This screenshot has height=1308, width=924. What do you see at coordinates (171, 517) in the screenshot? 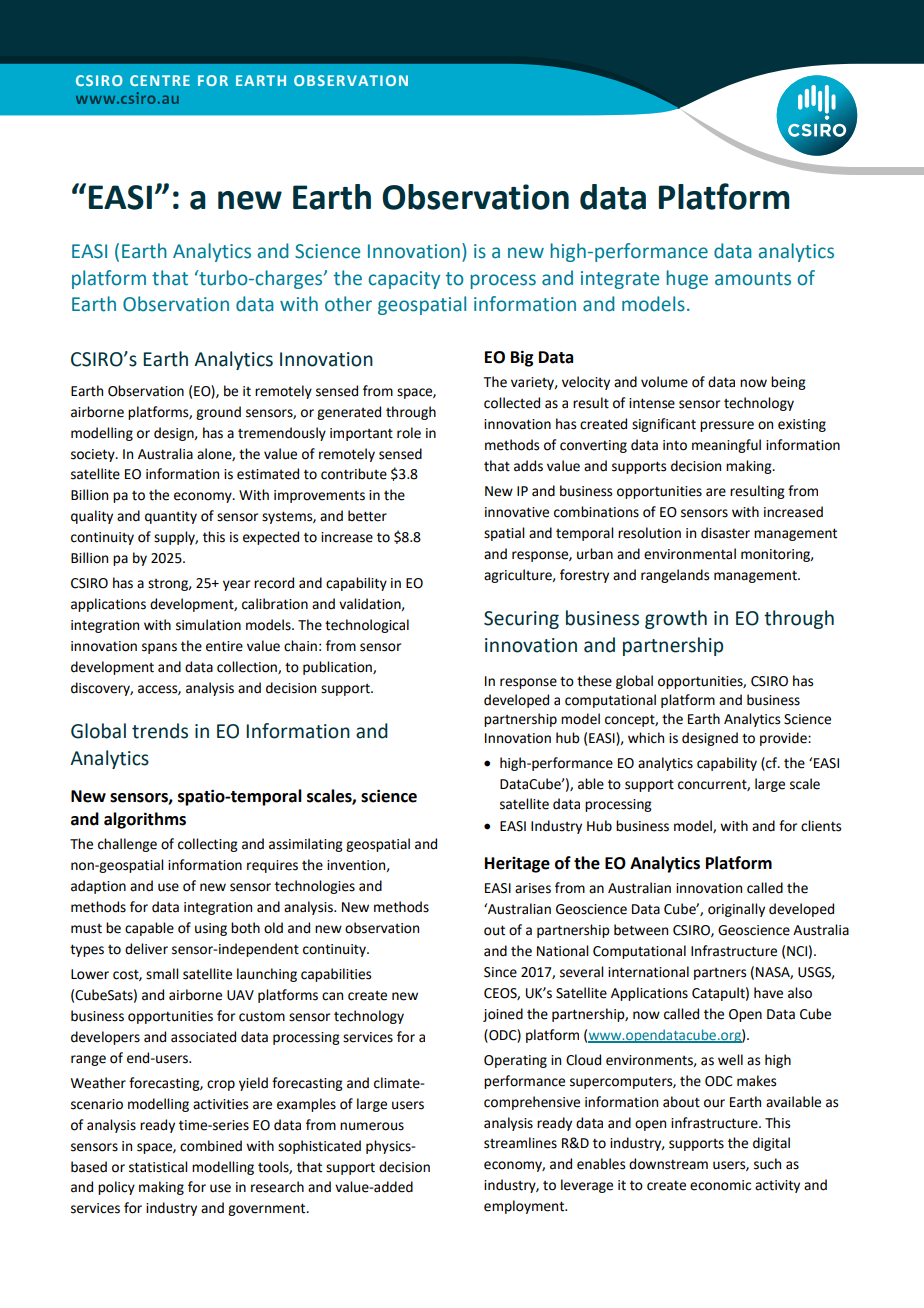
I see `quantity` at bounding box center [171, 517].
